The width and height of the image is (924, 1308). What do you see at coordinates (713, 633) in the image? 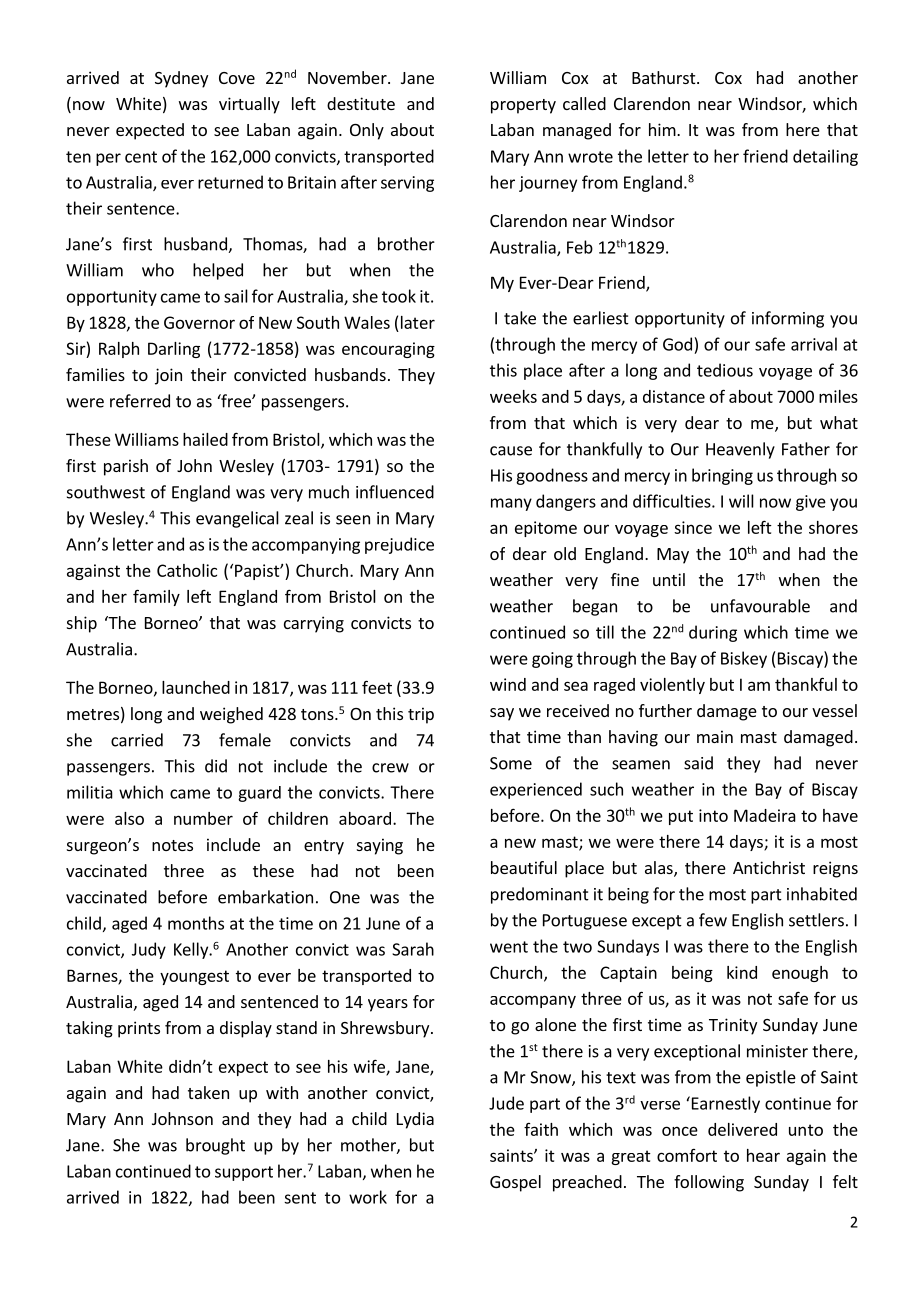
I see `during` at bounding box center [713, 633].
